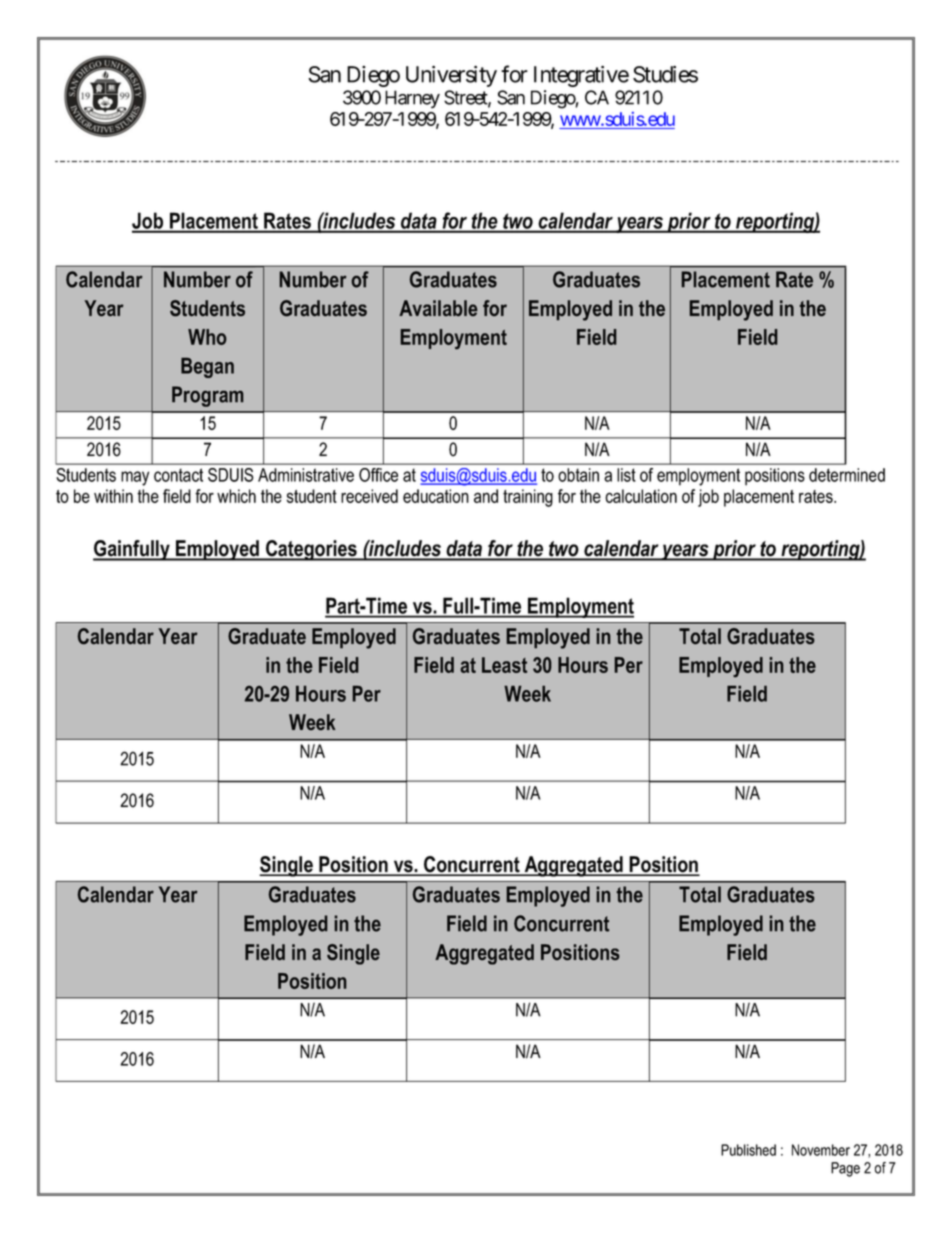  I want to click on Least, so click(504, 665).
